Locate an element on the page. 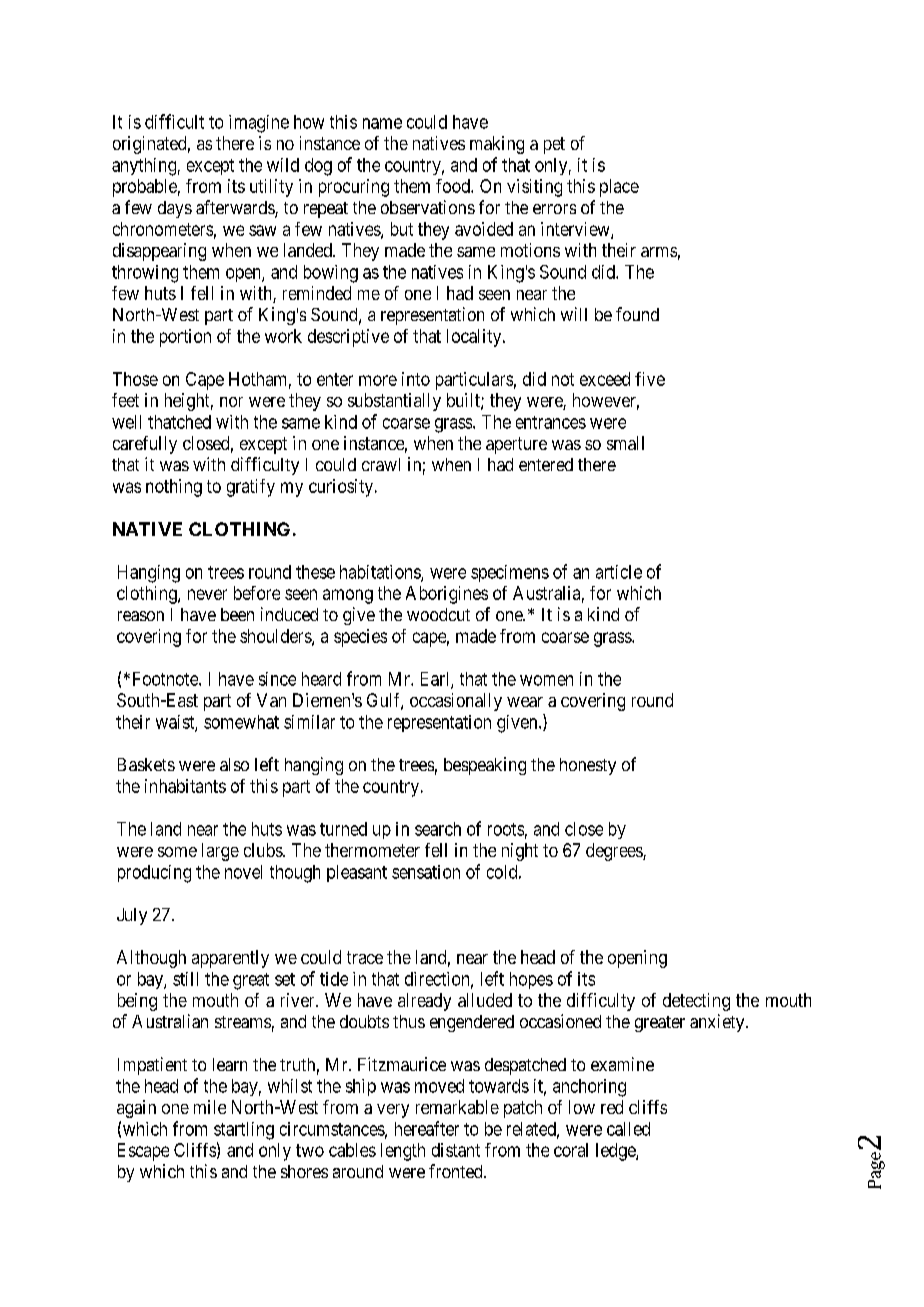 Image resolution: width=924 pixels, height=1307 pixels. called is located at coordinates (628, 1129).
